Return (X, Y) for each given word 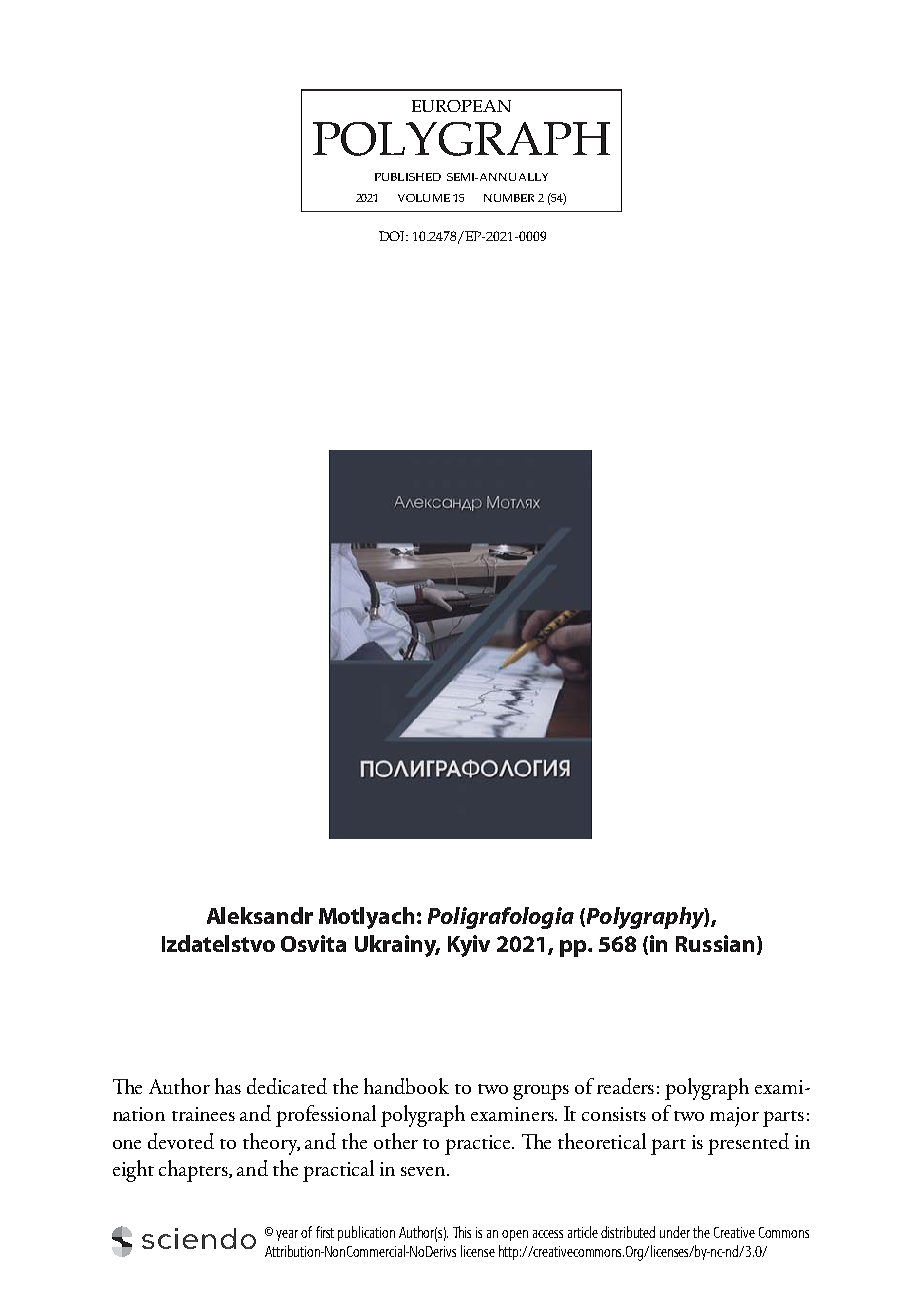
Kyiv (469, 946)
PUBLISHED (408, 177)
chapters (194, 1171)
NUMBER (509, 198)
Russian (715, 943)
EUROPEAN (461, 106)
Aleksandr (260, 915)
